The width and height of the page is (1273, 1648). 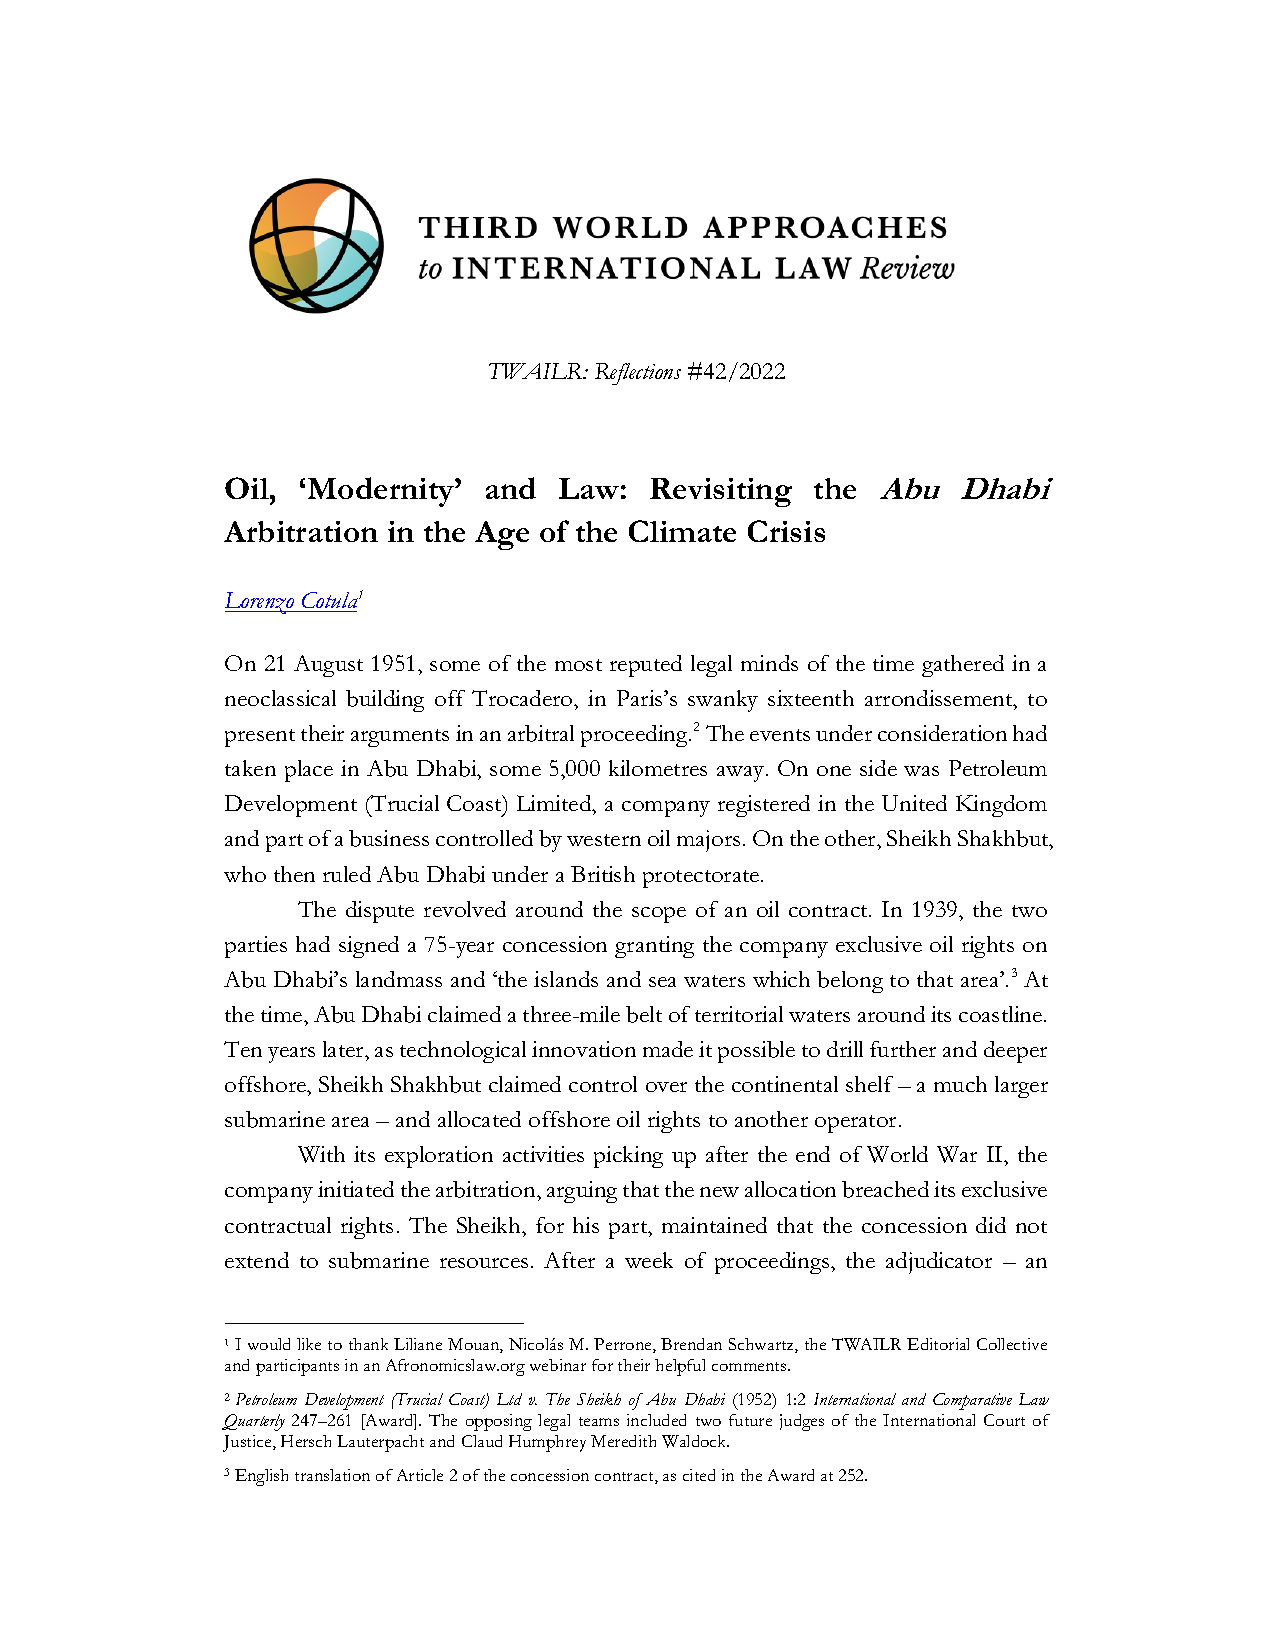 I want to click on signed, so click(x=369, y=947).
